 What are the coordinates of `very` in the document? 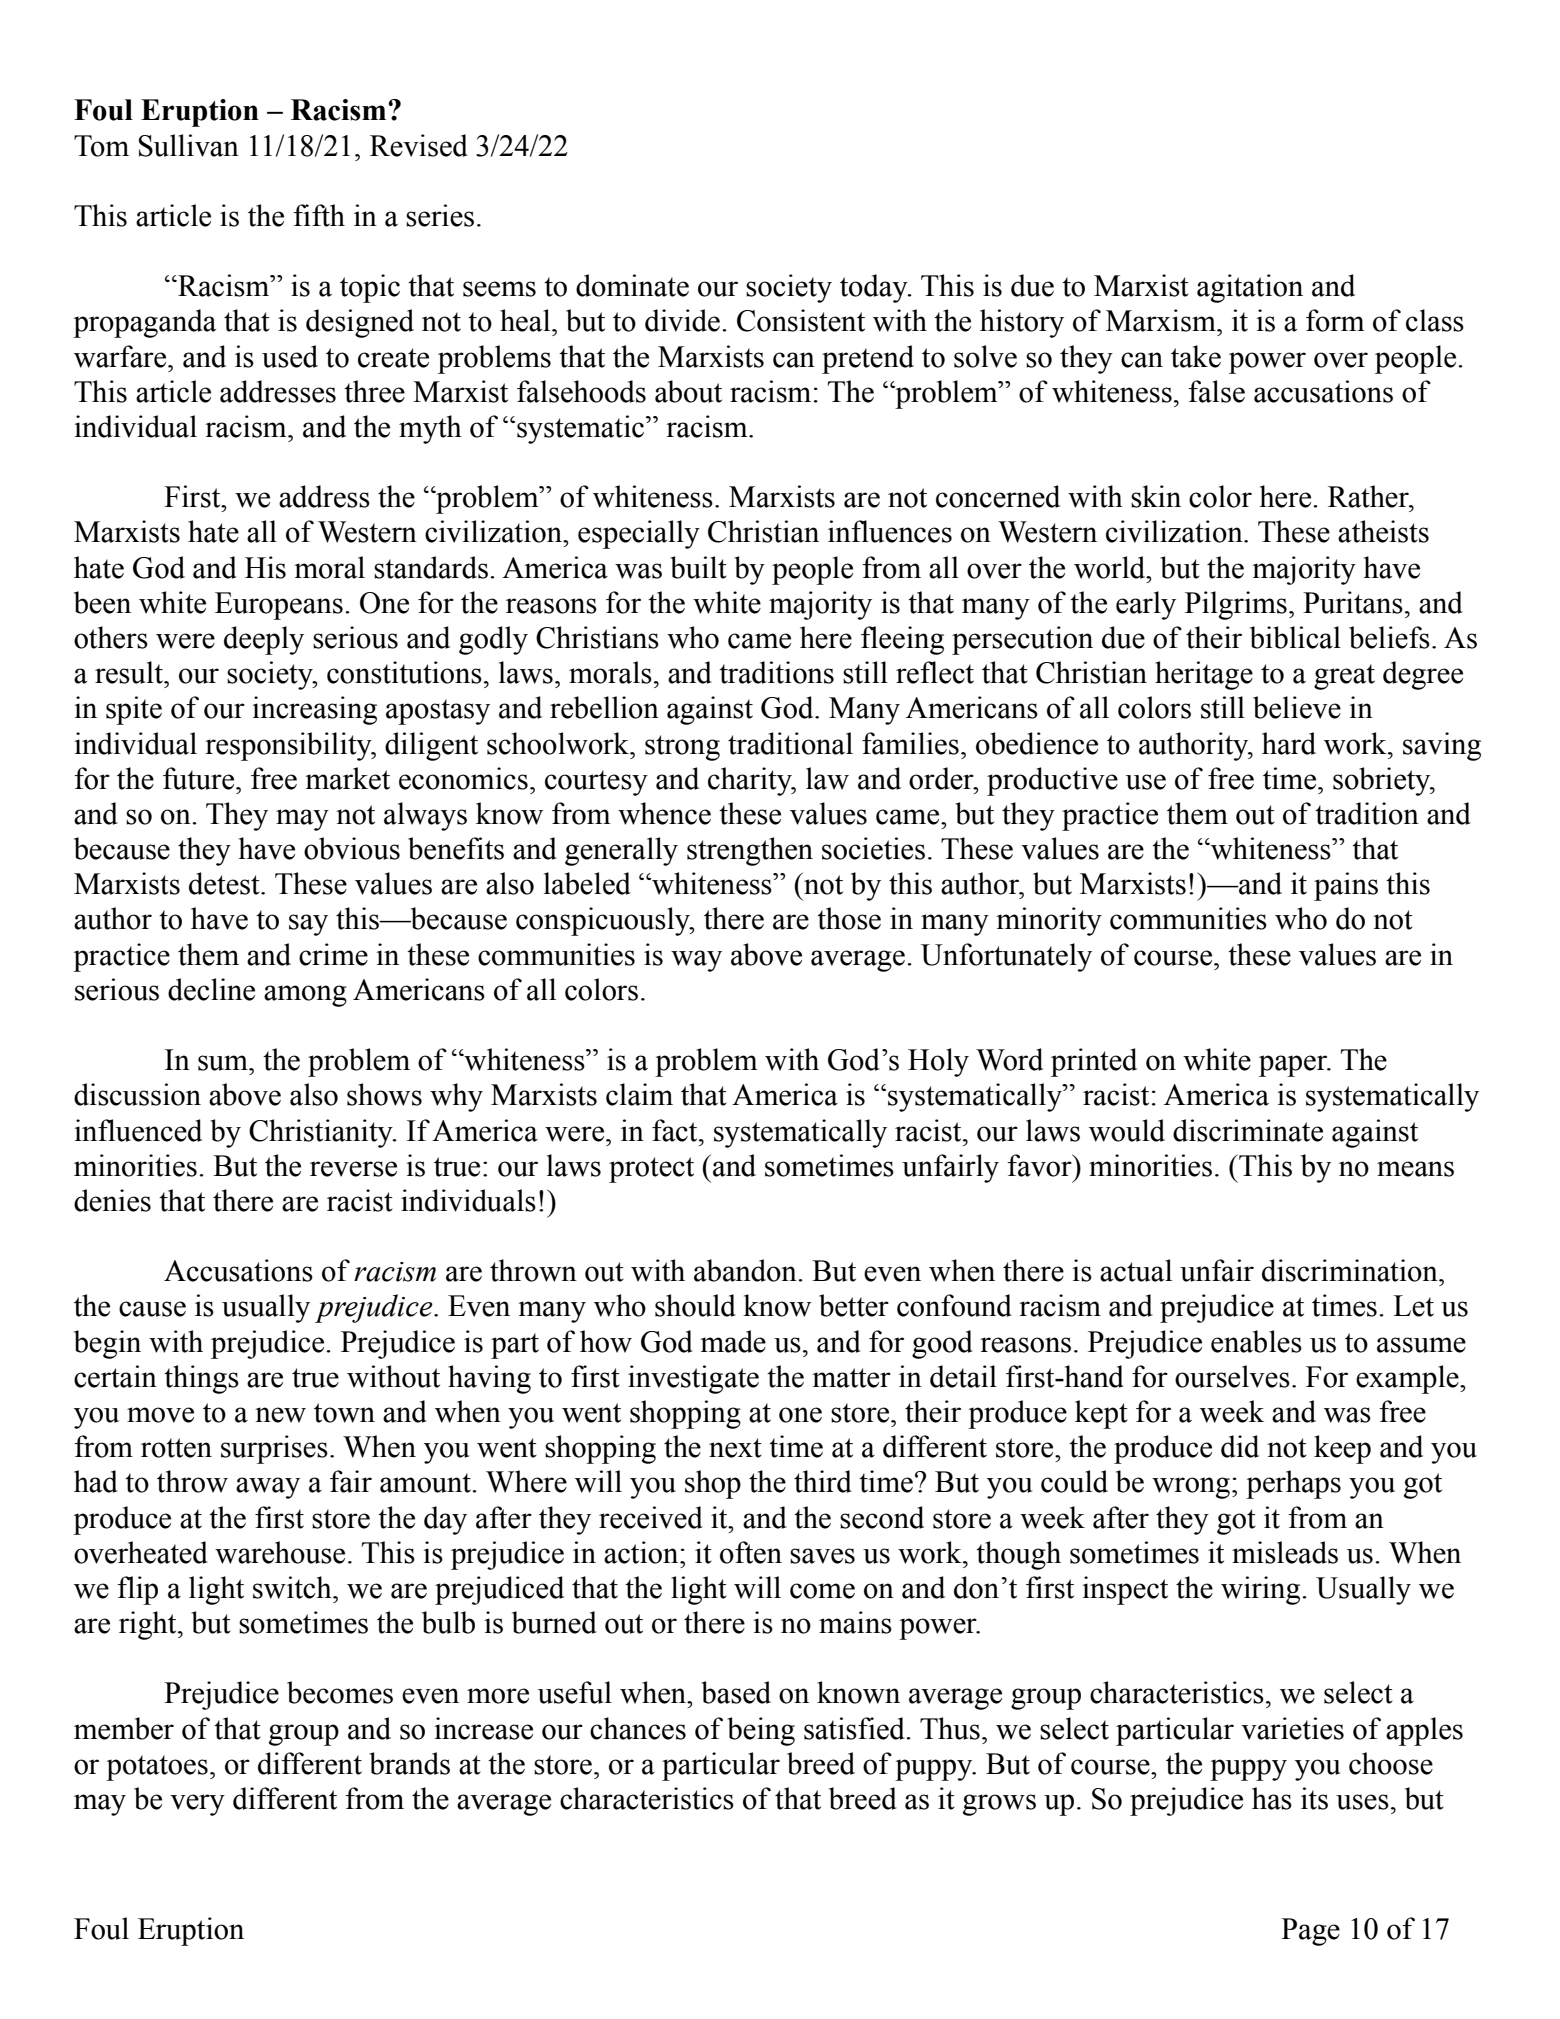 It's located at (197, 1805).
